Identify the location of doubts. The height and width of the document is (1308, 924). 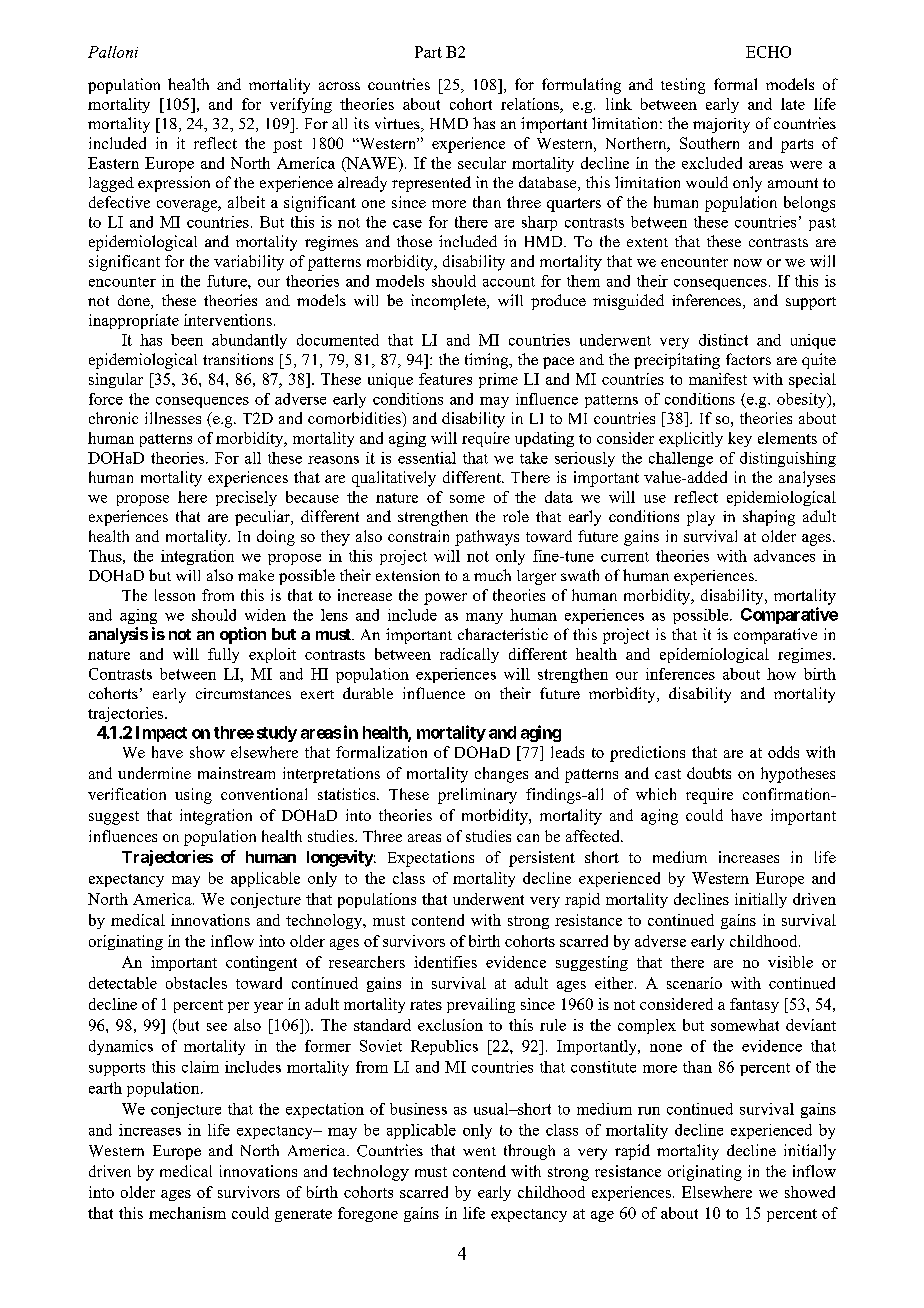
(709, 773).
